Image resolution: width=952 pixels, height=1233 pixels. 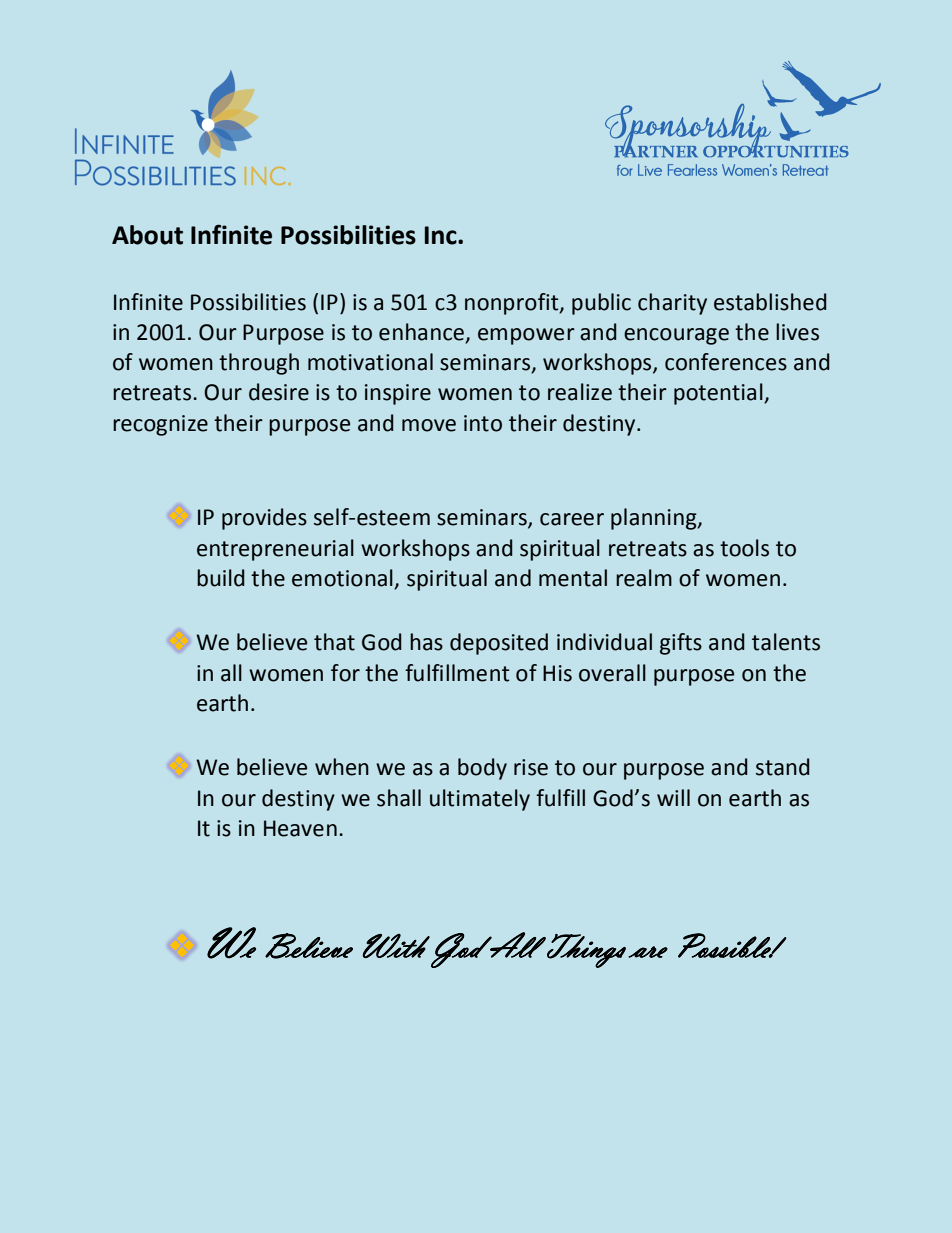 I want to click on established, so click(x=770, y=302).
